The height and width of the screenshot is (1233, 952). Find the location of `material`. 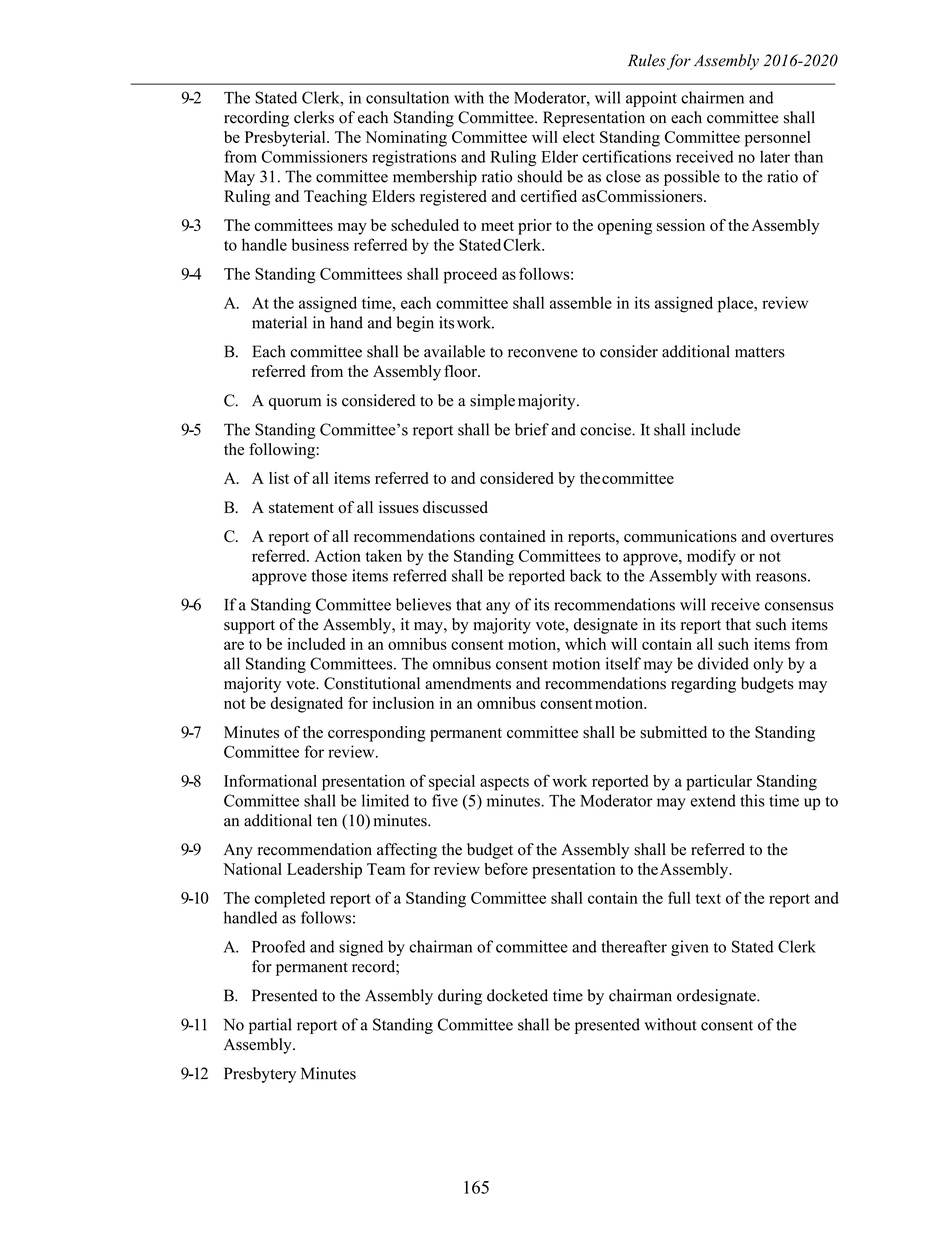

material is located at coordinates (279, 322).
